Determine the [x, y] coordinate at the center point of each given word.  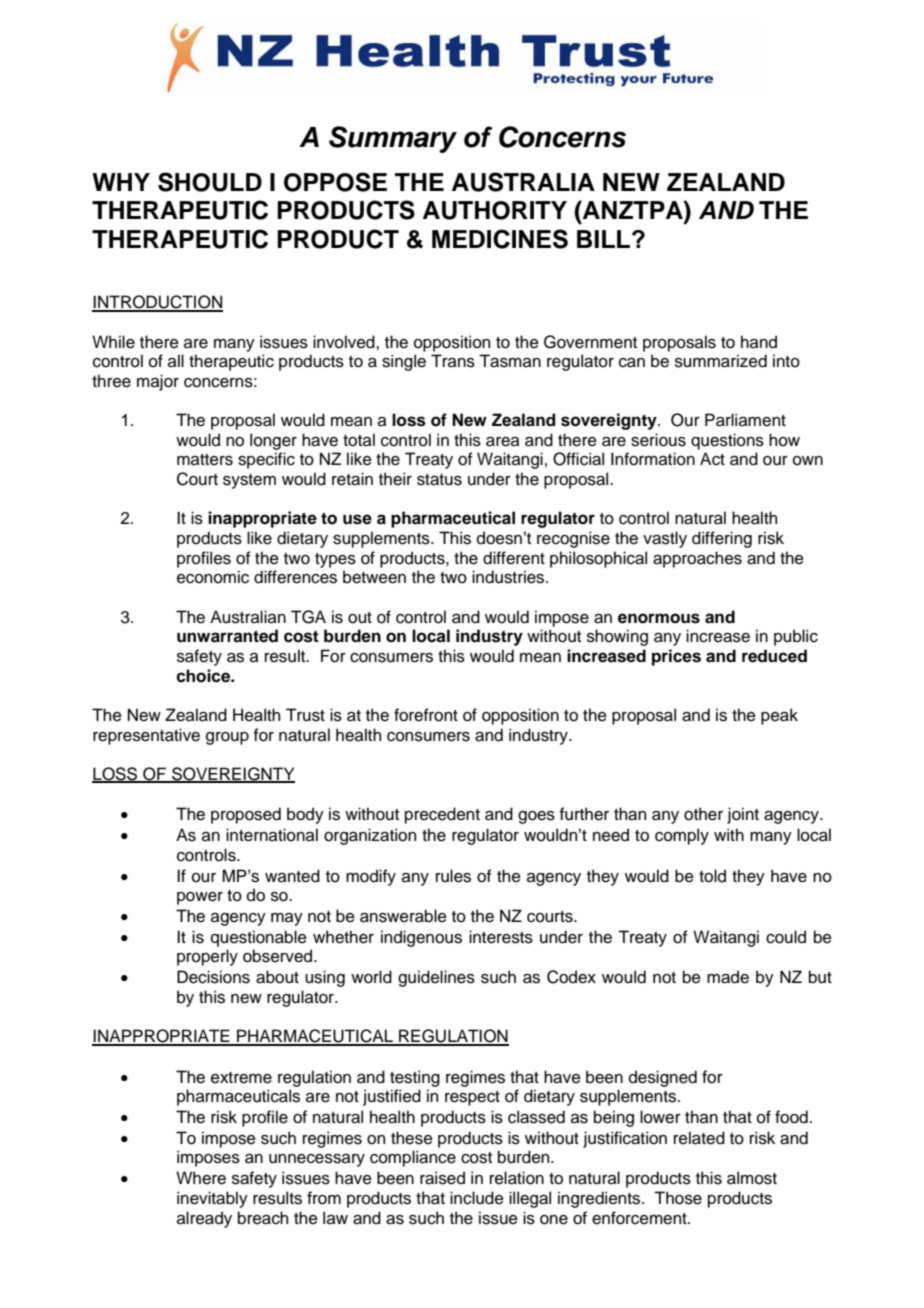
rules [453, 876]
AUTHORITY [495, 210]
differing [722, 539]
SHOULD [210, 182]
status [439, 480]
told [712, 876]
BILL [605, 239]
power [200, 898]
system [249, 481]
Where [201, 1178]
